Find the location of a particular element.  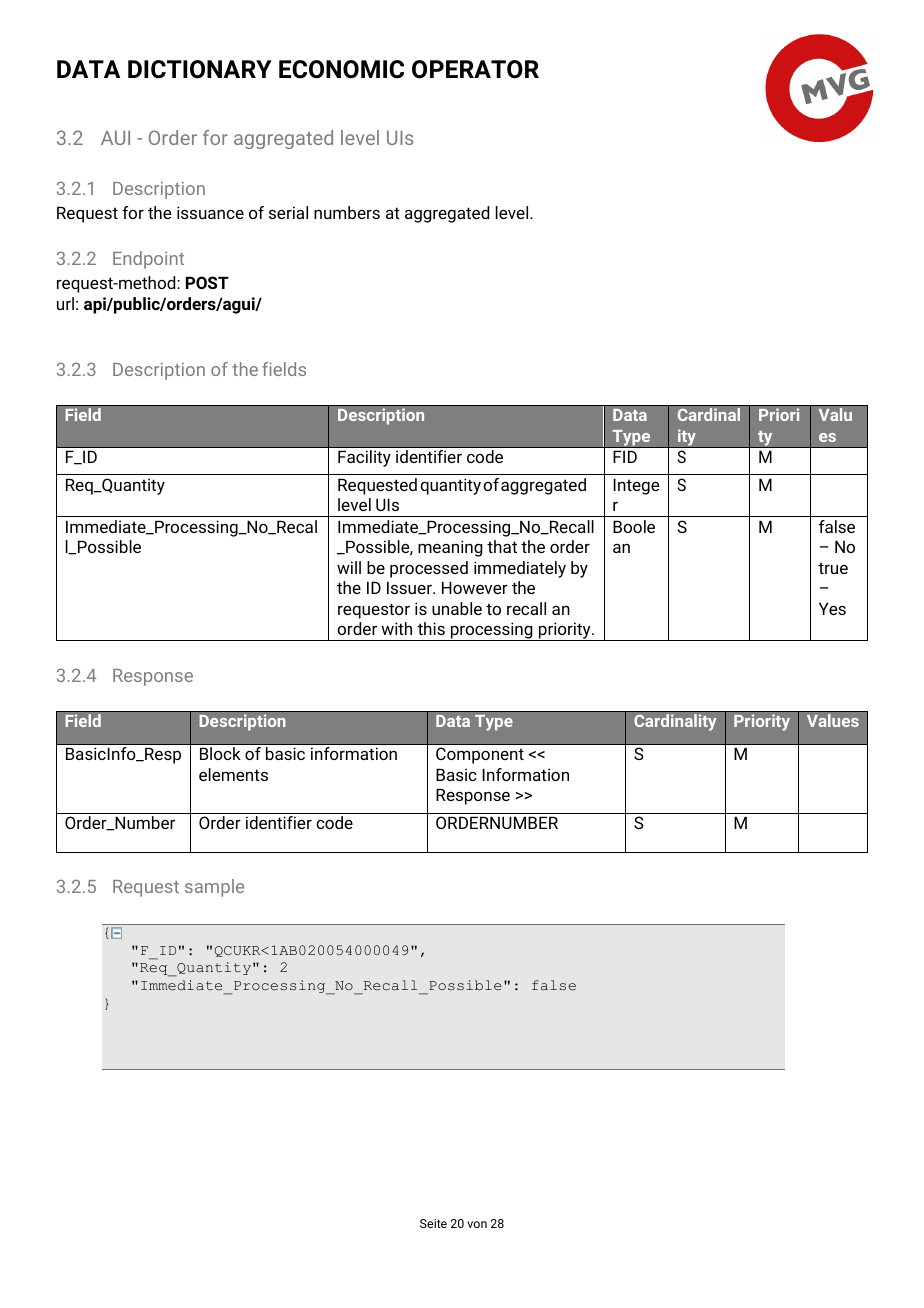

url is located at coordinates (65, 303).
